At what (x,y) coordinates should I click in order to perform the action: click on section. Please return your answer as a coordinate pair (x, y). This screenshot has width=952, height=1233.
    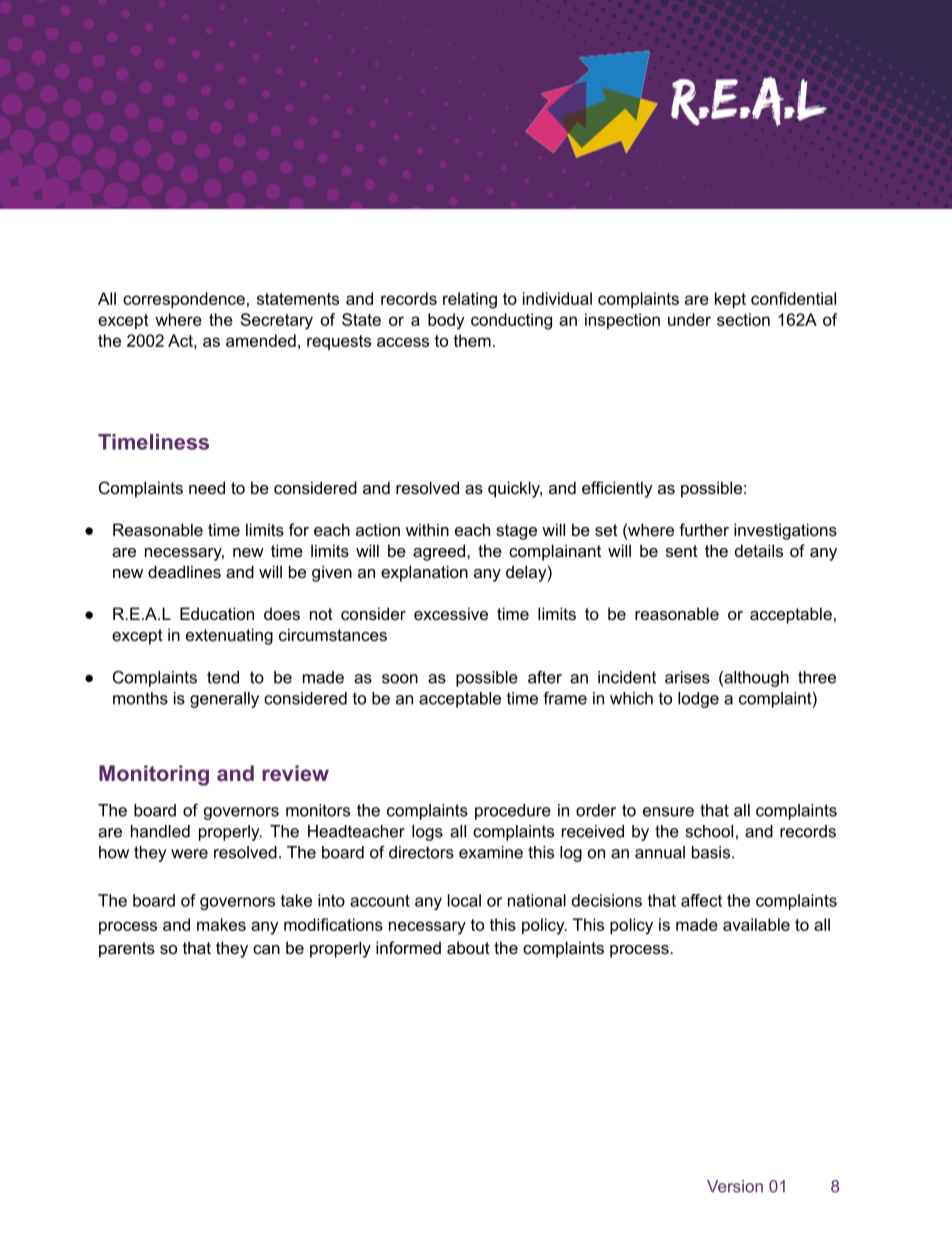
    Looking at the image, I should click on (743, 319).
